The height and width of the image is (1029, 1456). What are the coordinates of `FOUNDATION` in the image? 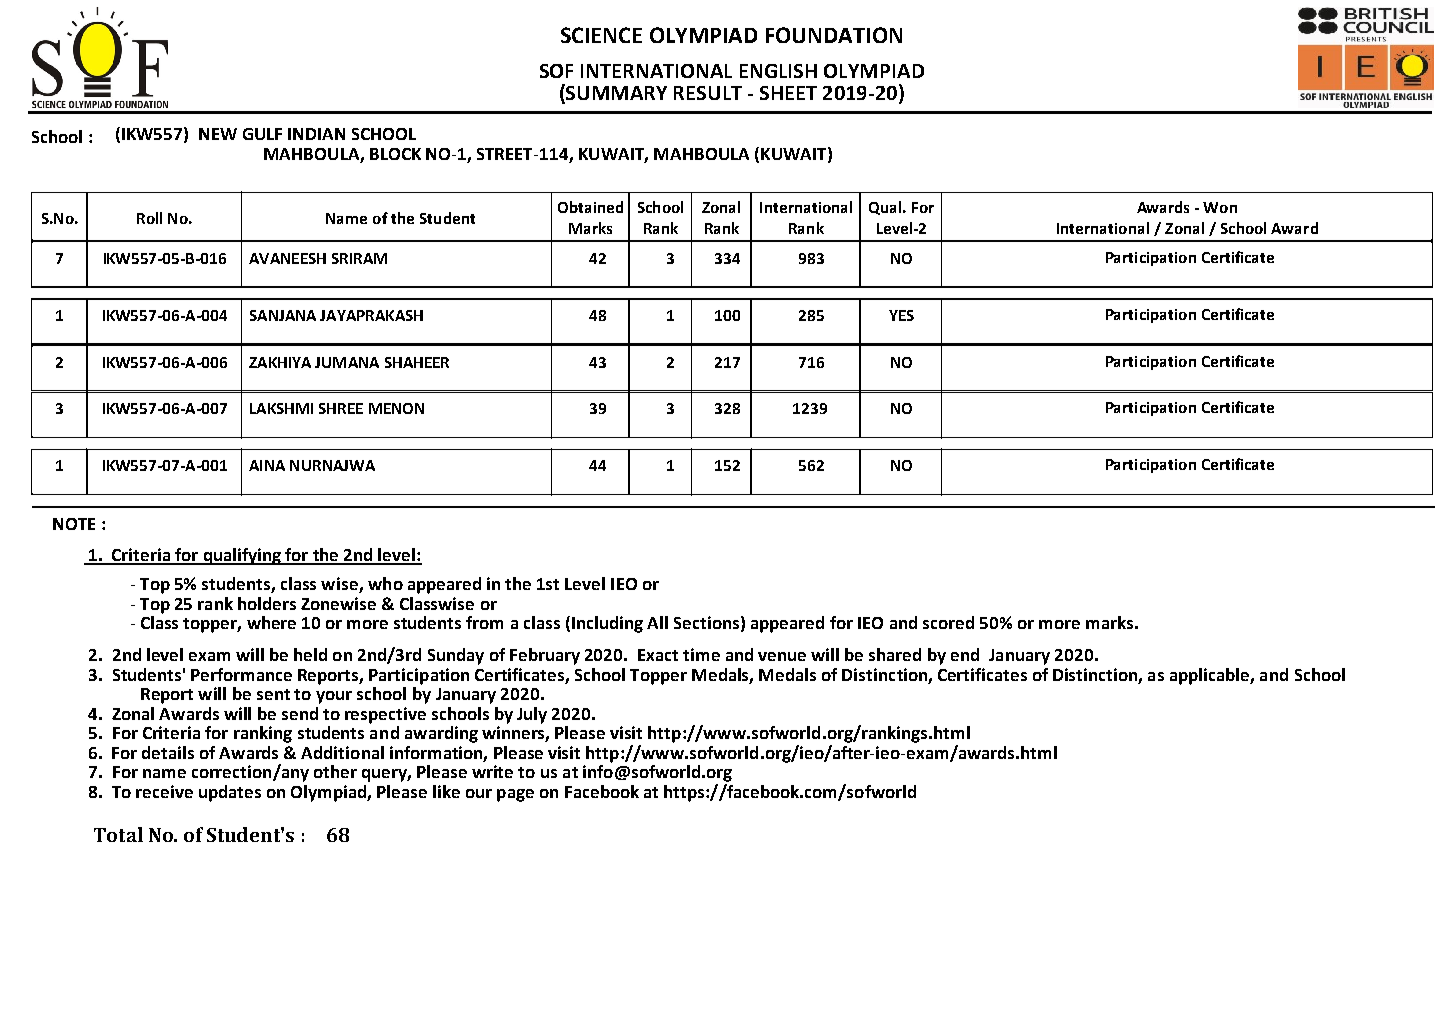 It's located at (834, 35).
